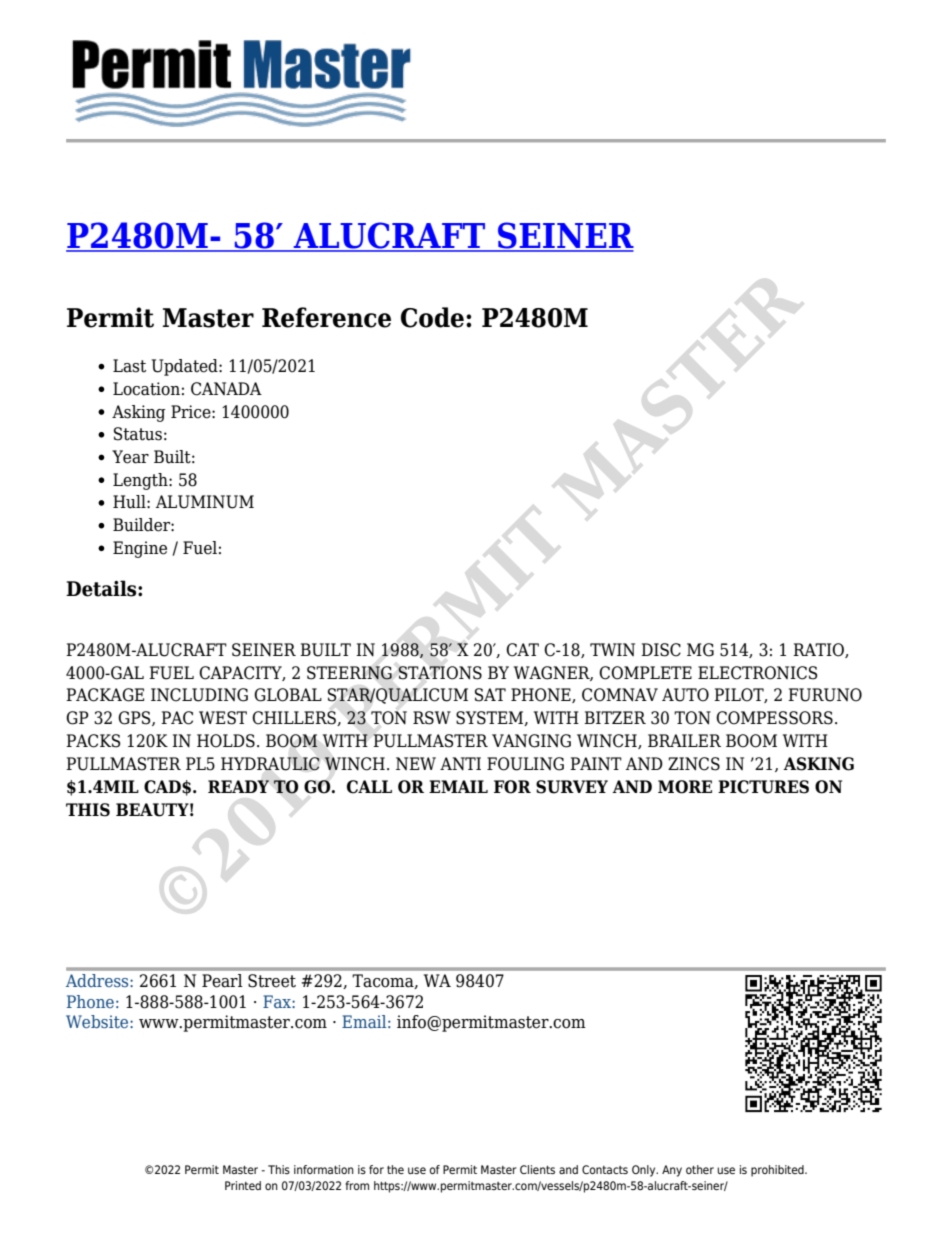  I want to click on MORE, so click(685, 787).
